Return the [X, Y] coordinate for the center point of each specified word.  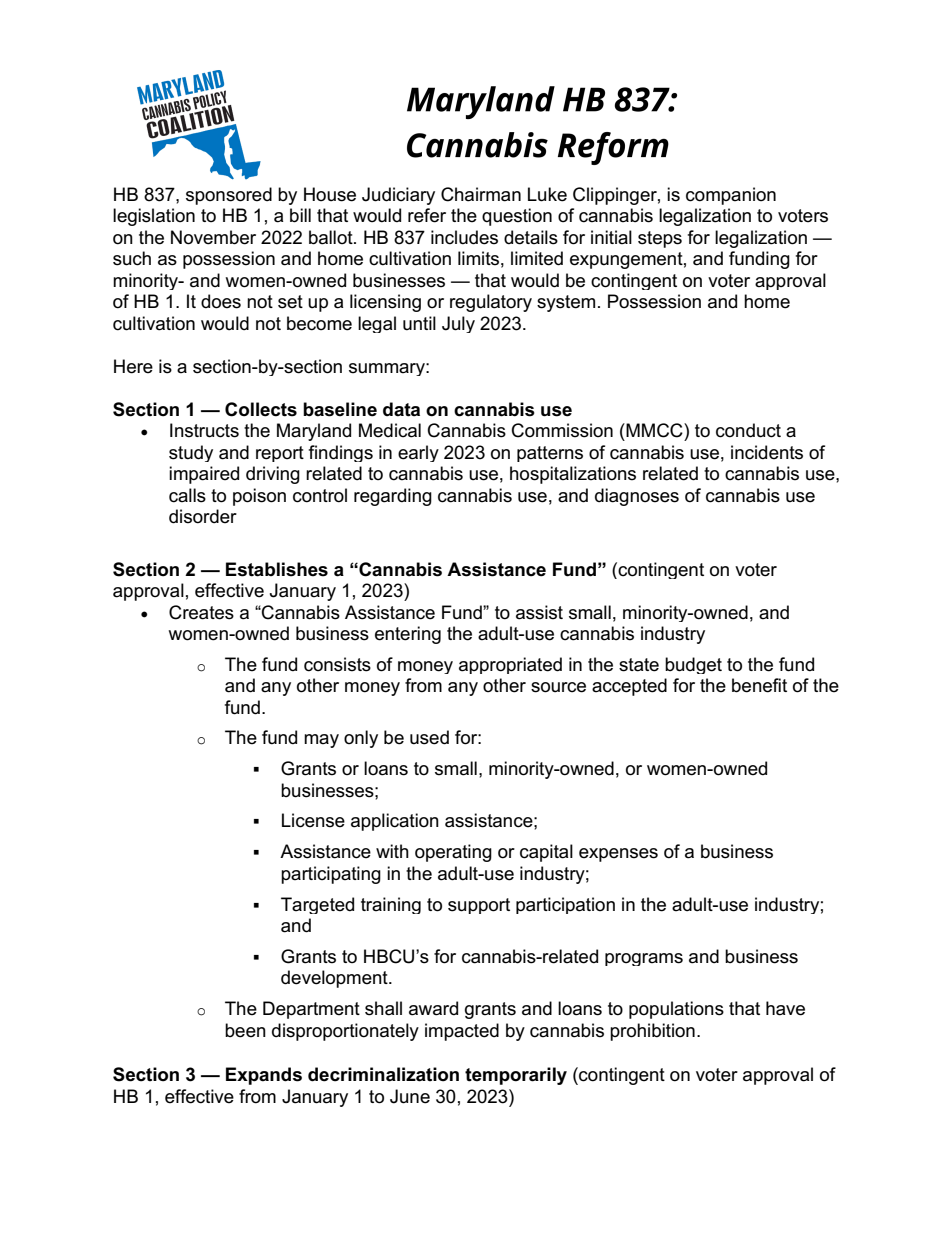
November [213, 237]
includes [464, 237]
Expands [264, 1076]
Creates [201, 612]
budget [693, 665]
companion [731, 196]
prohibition [652, 1032]
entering [408, 635]
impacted [462, 1032]
